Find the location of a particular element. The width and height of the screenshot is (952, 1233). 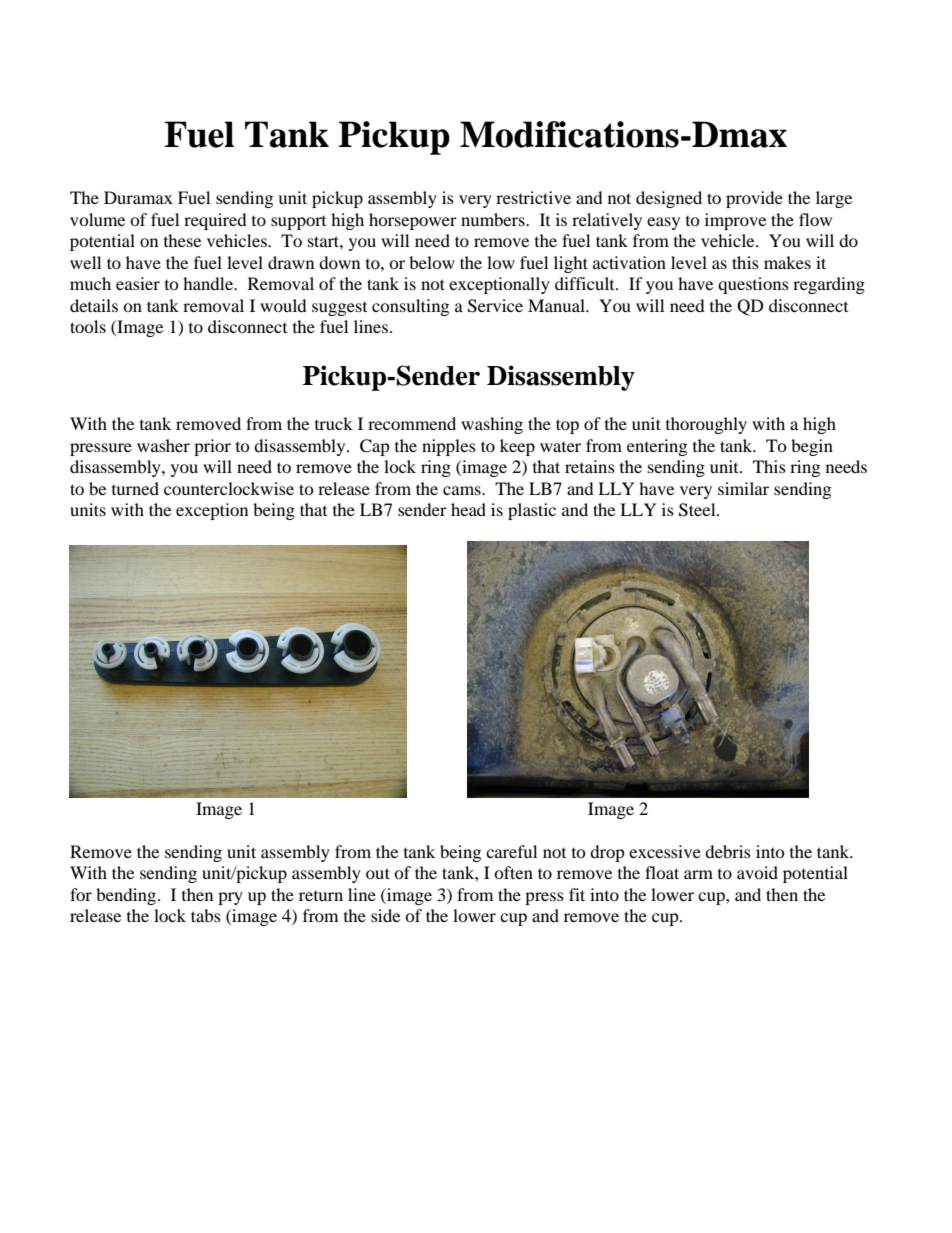

bending is located at coordinates (127, 896).
